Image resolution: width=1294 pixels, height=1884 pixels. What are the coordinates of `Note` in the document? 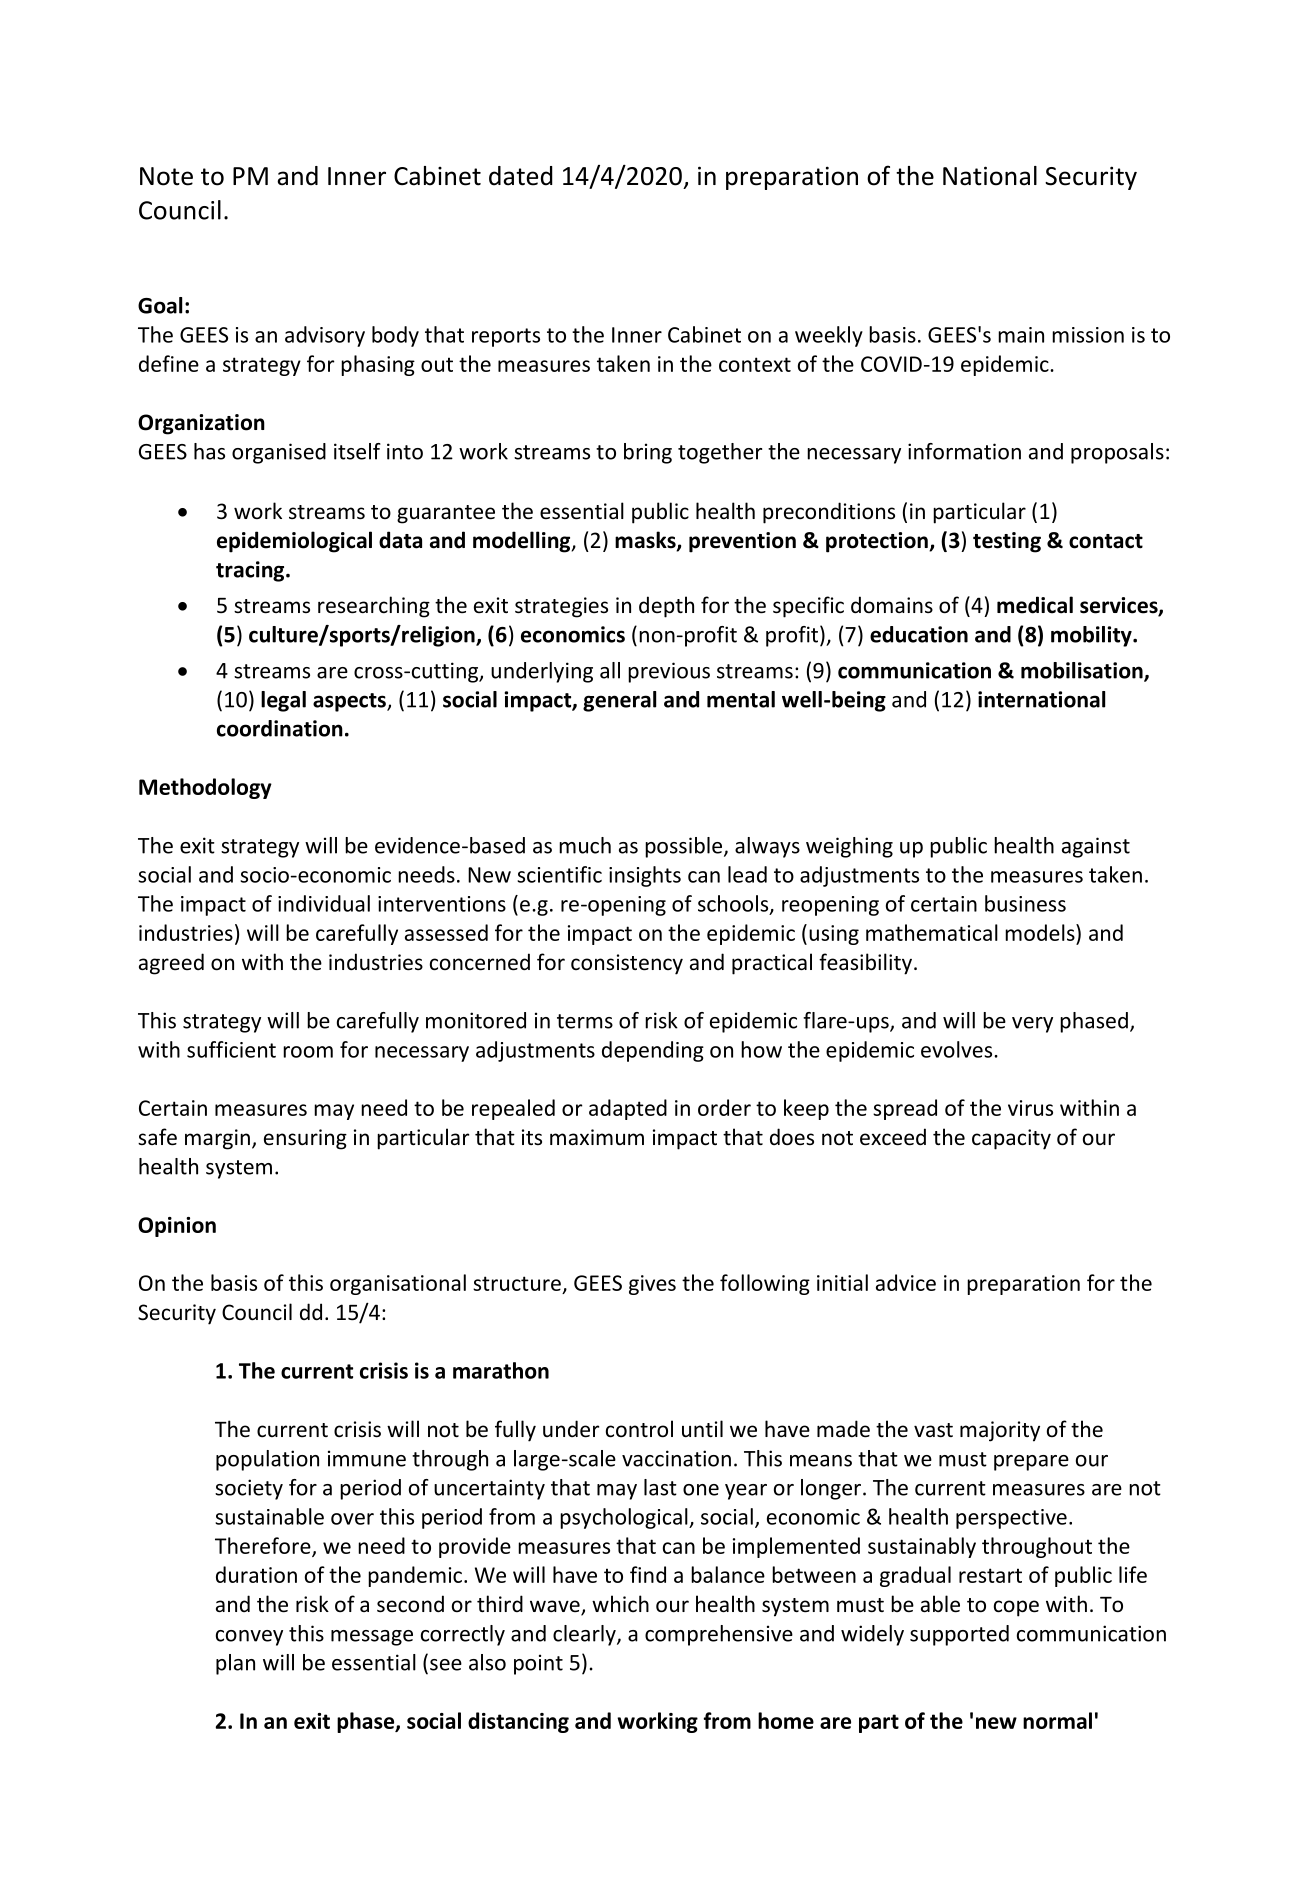 It's located at (166, 176).
